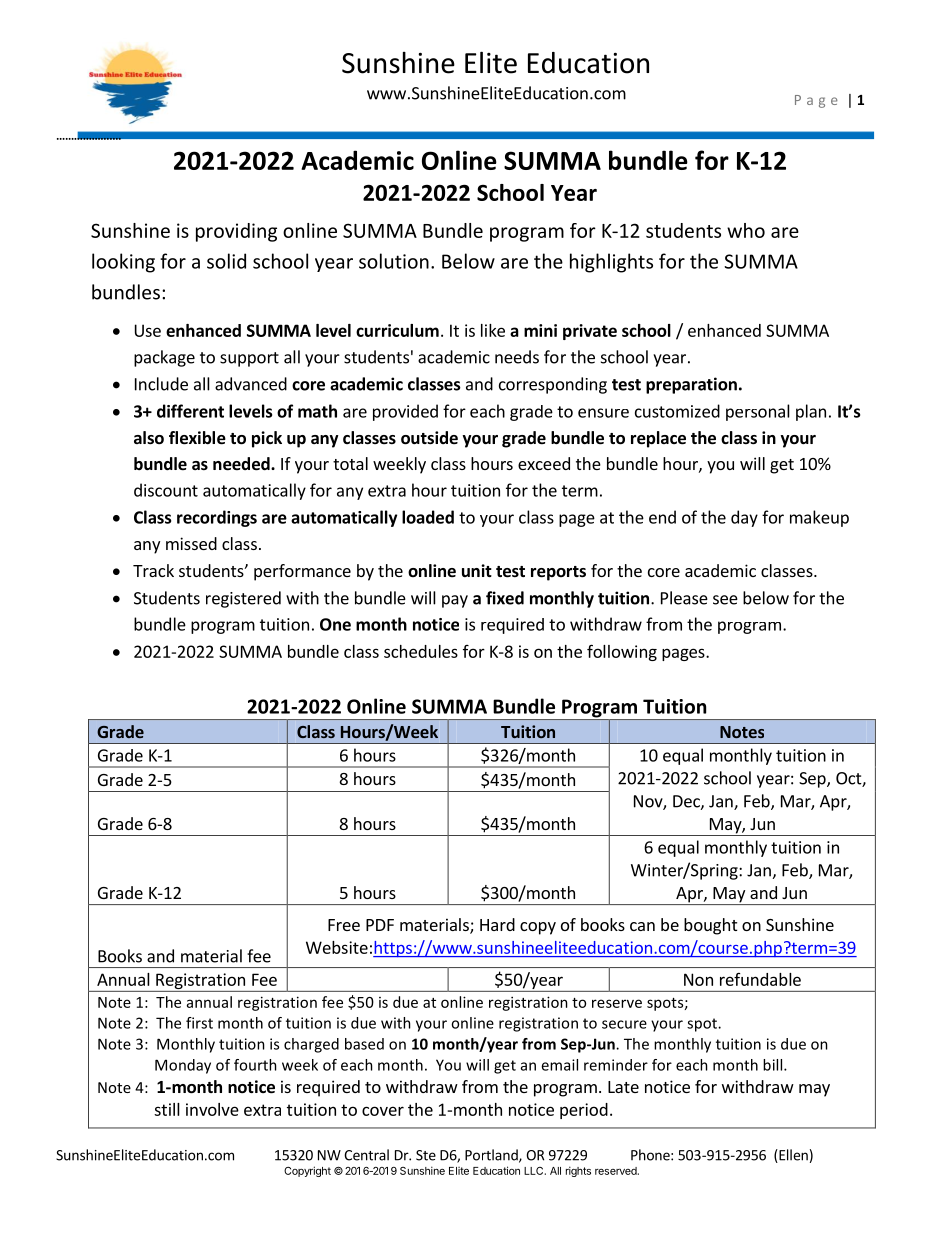  What do you see at coordinates (746, 230) in the screenshot?
I see `who` at bounding box center [746, 230].
